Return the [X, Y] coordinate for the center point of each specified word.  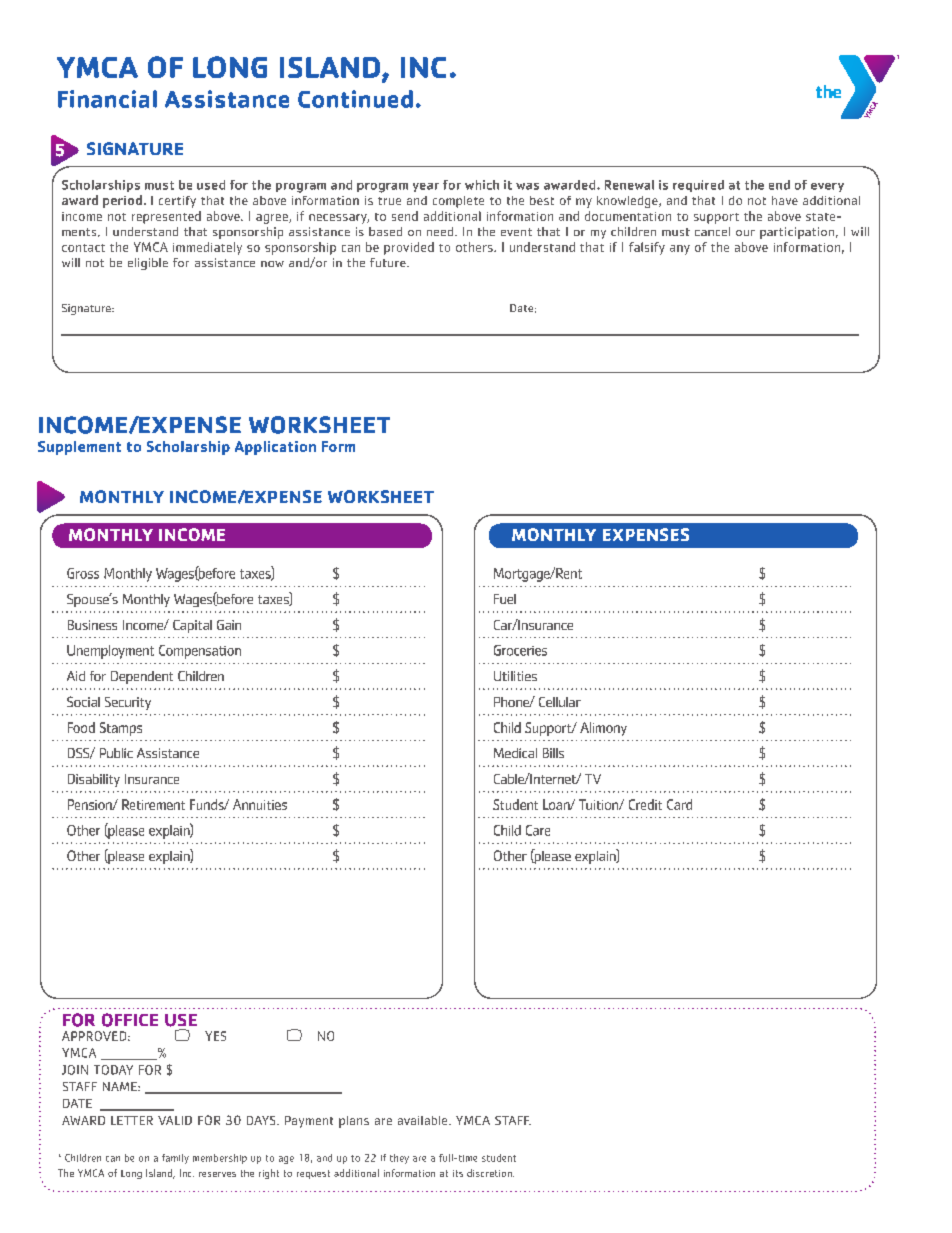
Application [275, 448]
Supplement [79, 448]
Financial [107, 99]
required [698, 186]
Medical [515, 753]
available [424, 1120]
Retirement [153, 804]
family [175, 1159]
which [482, 185]
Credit [645, 804]
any [680, 250]
